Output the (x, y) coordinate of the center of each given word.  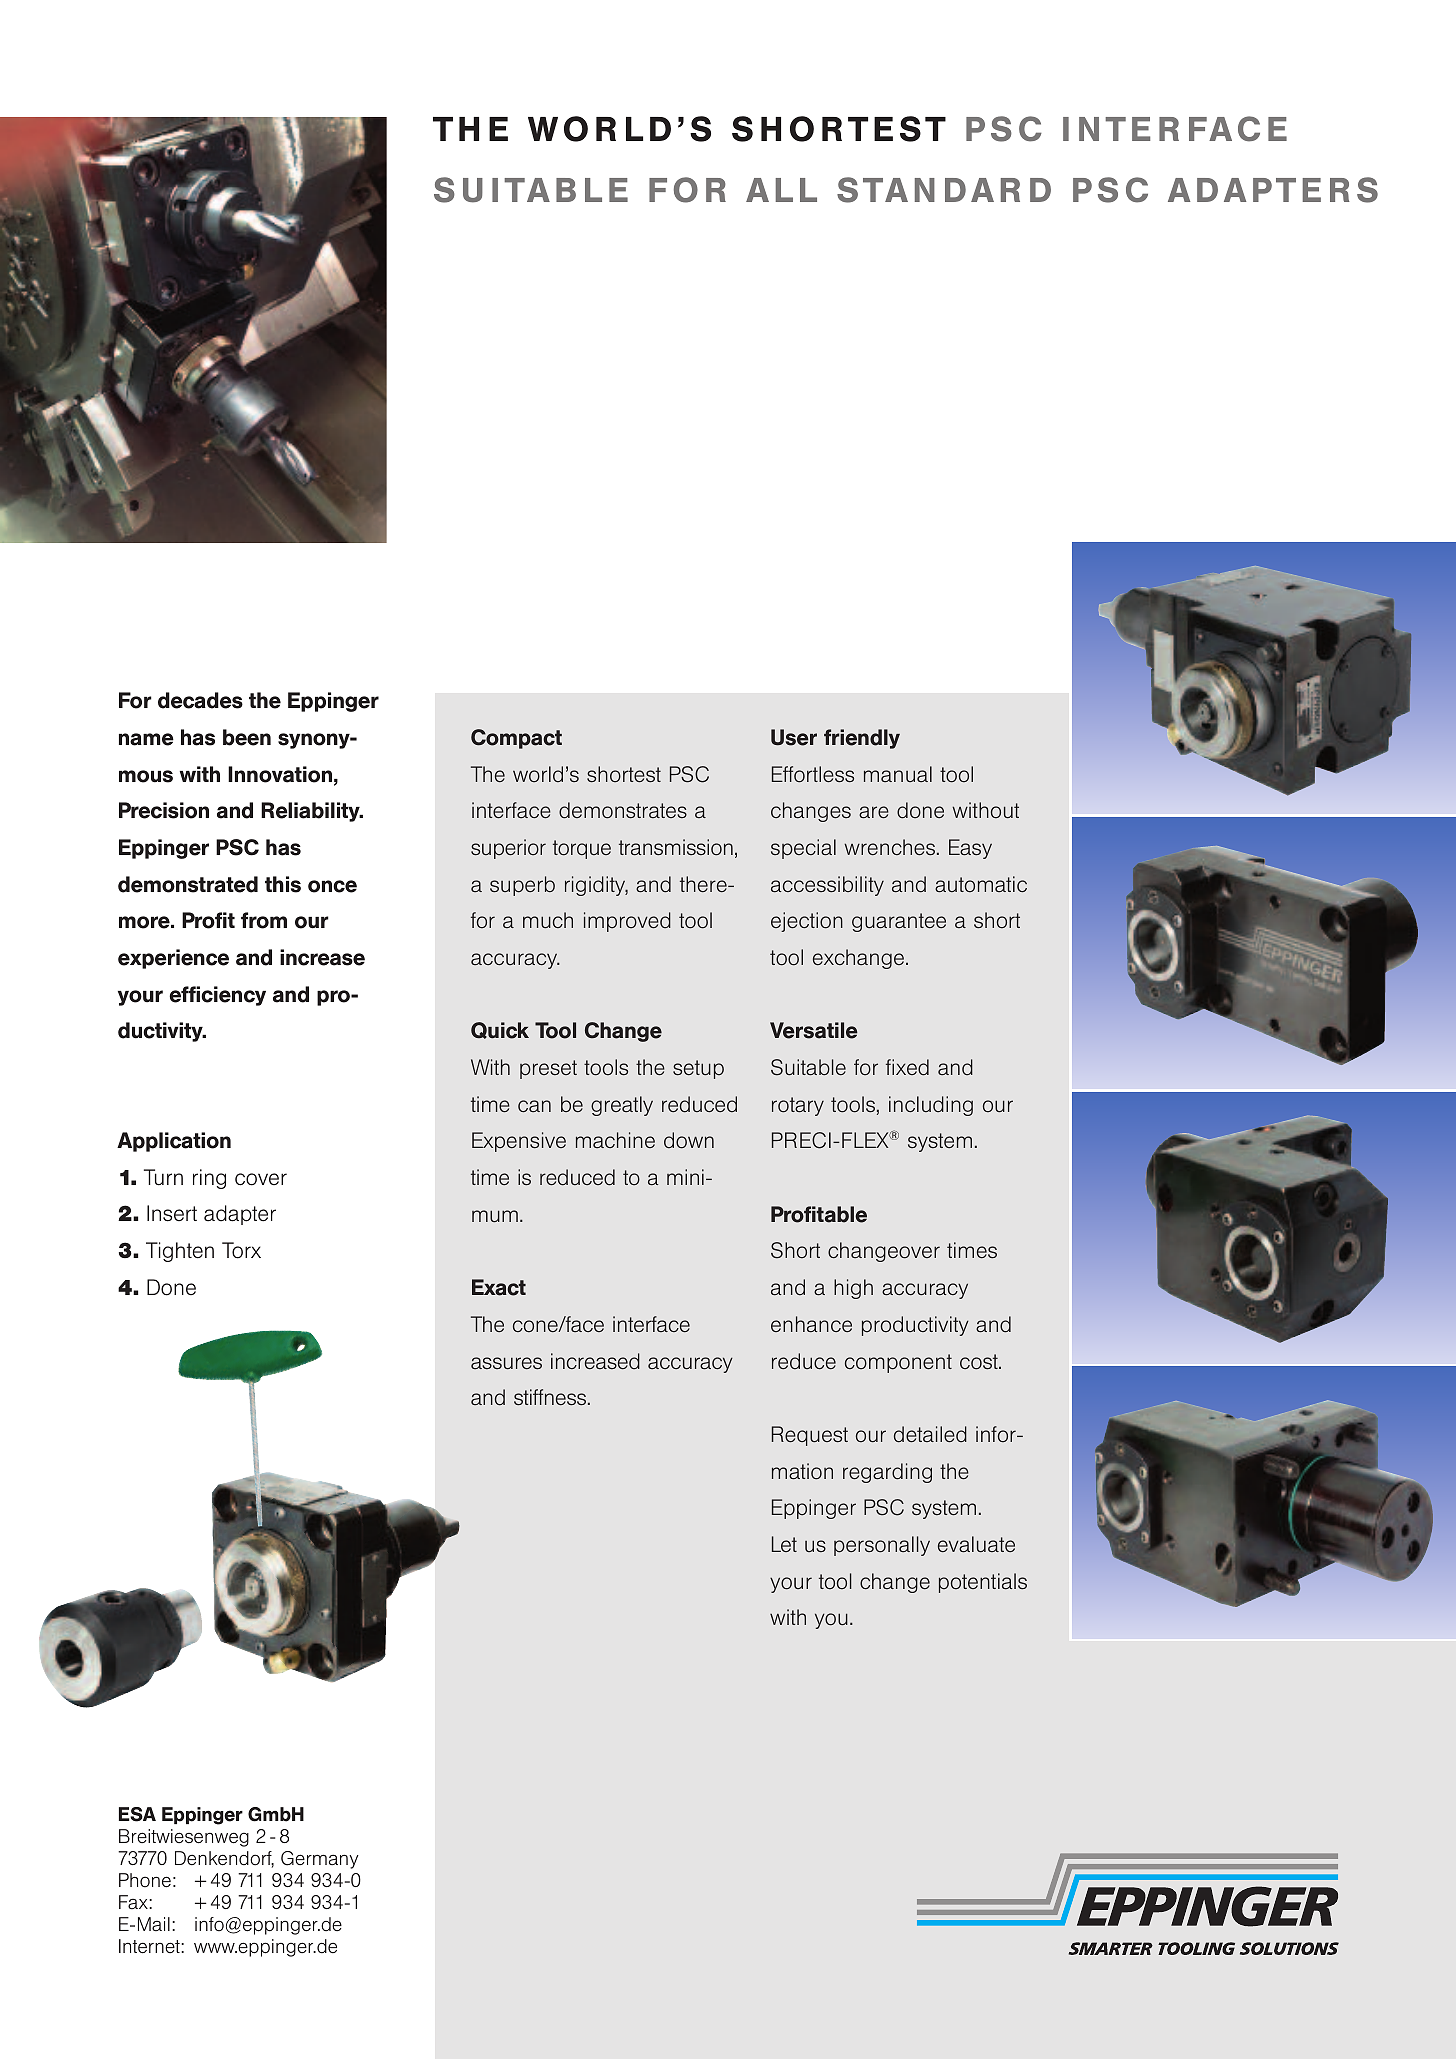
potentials (983, 1583)
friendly (862, 739)
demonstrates (623, 810)
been (247, 737)
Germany (320, 1860)
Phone (145, 1880)
